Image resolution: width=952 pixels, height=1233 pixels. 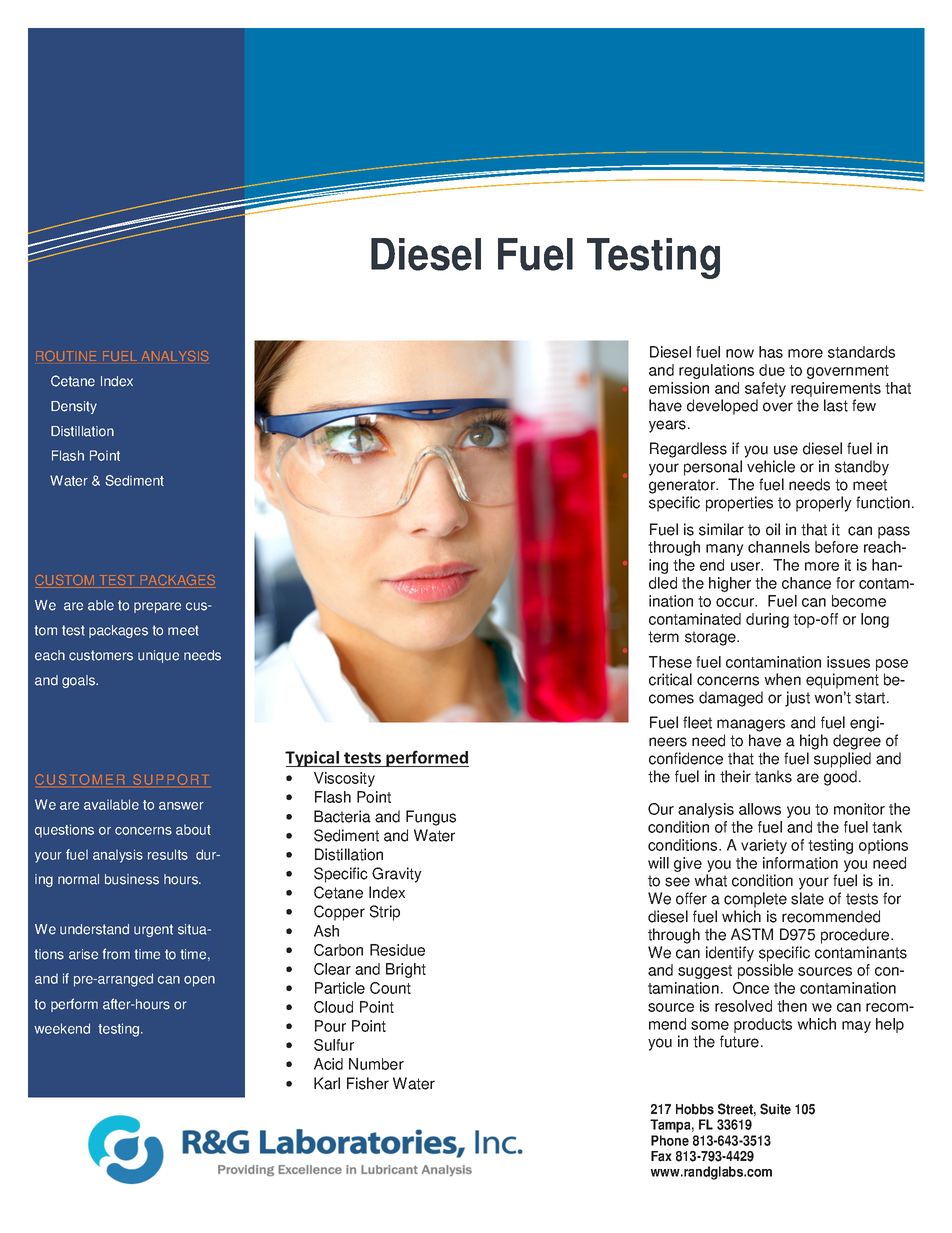 I want to click on ROUTINE, so click(x=66, y=356).
